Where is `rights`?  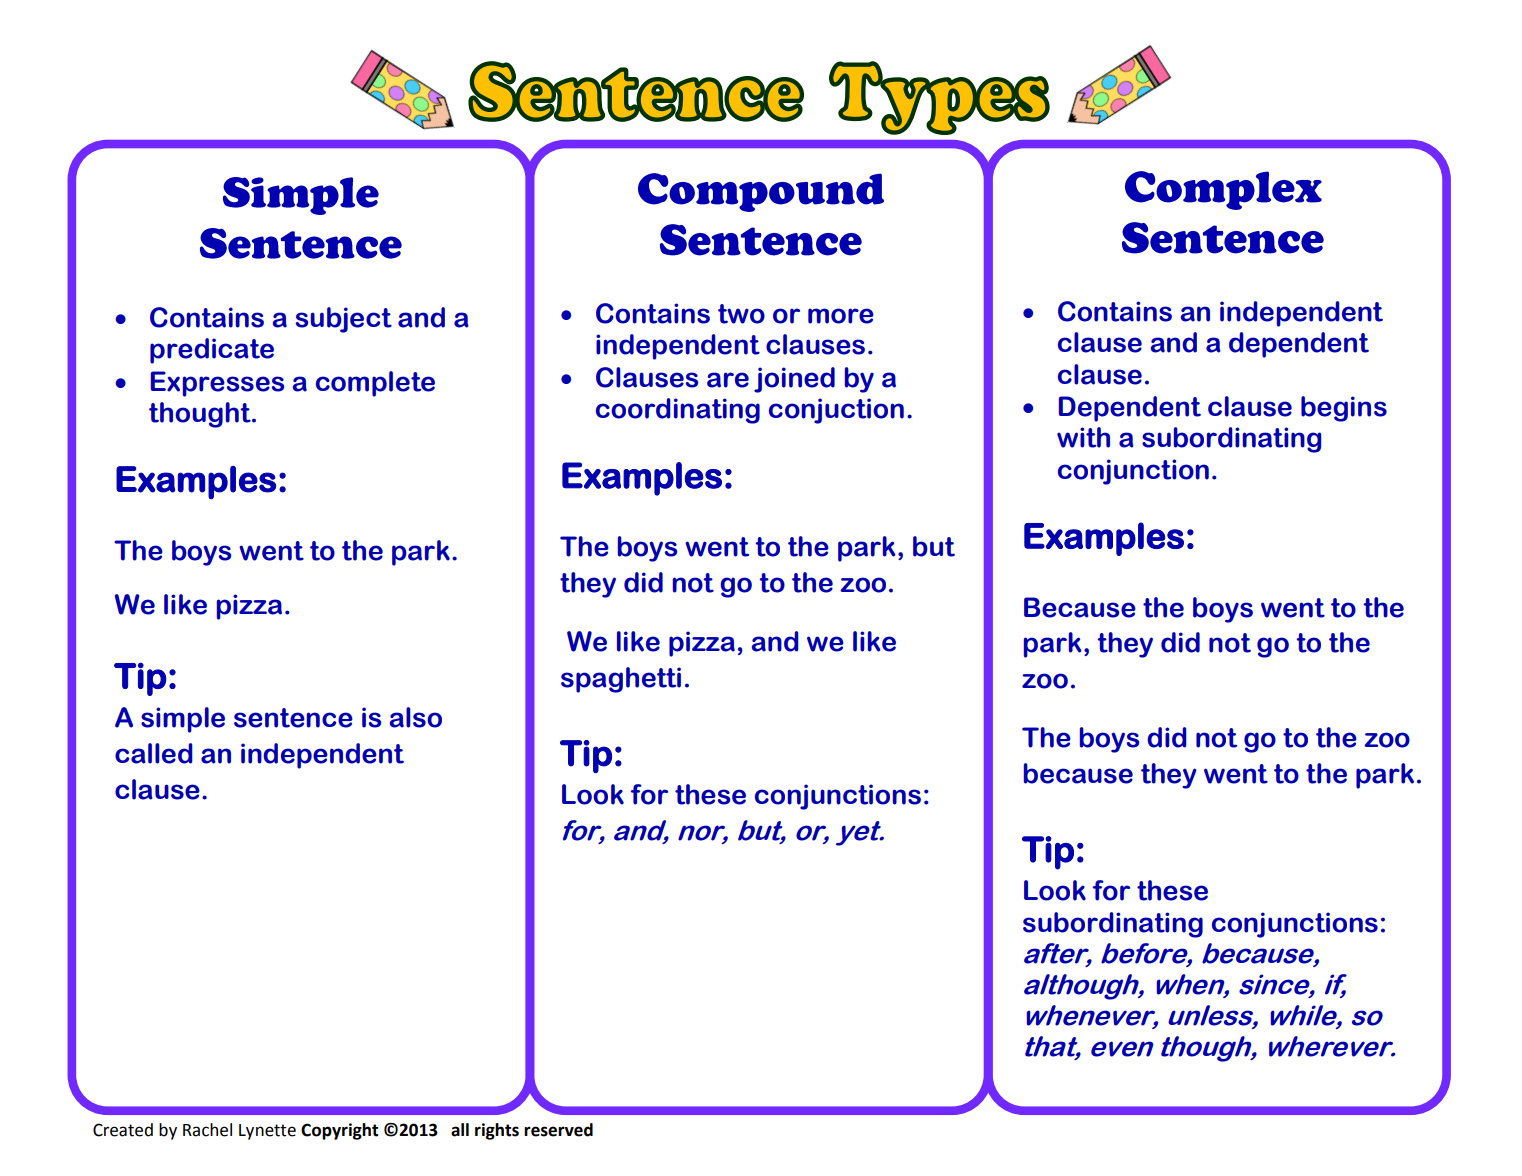
rights is located at coordinates (497, 1131).
